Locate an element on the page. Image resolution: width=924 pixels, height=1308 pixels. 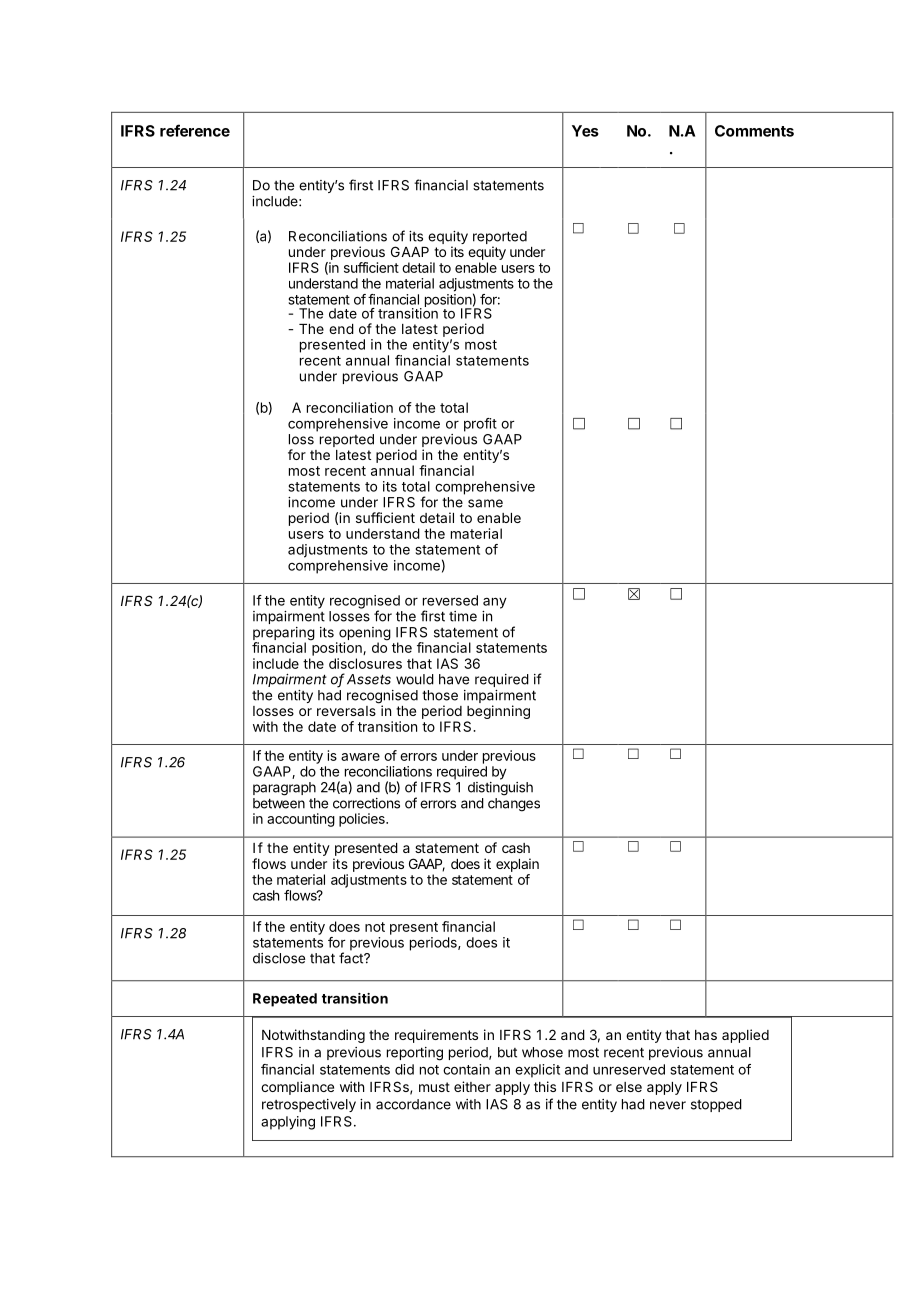
same is located at coordinates (485, 503).
